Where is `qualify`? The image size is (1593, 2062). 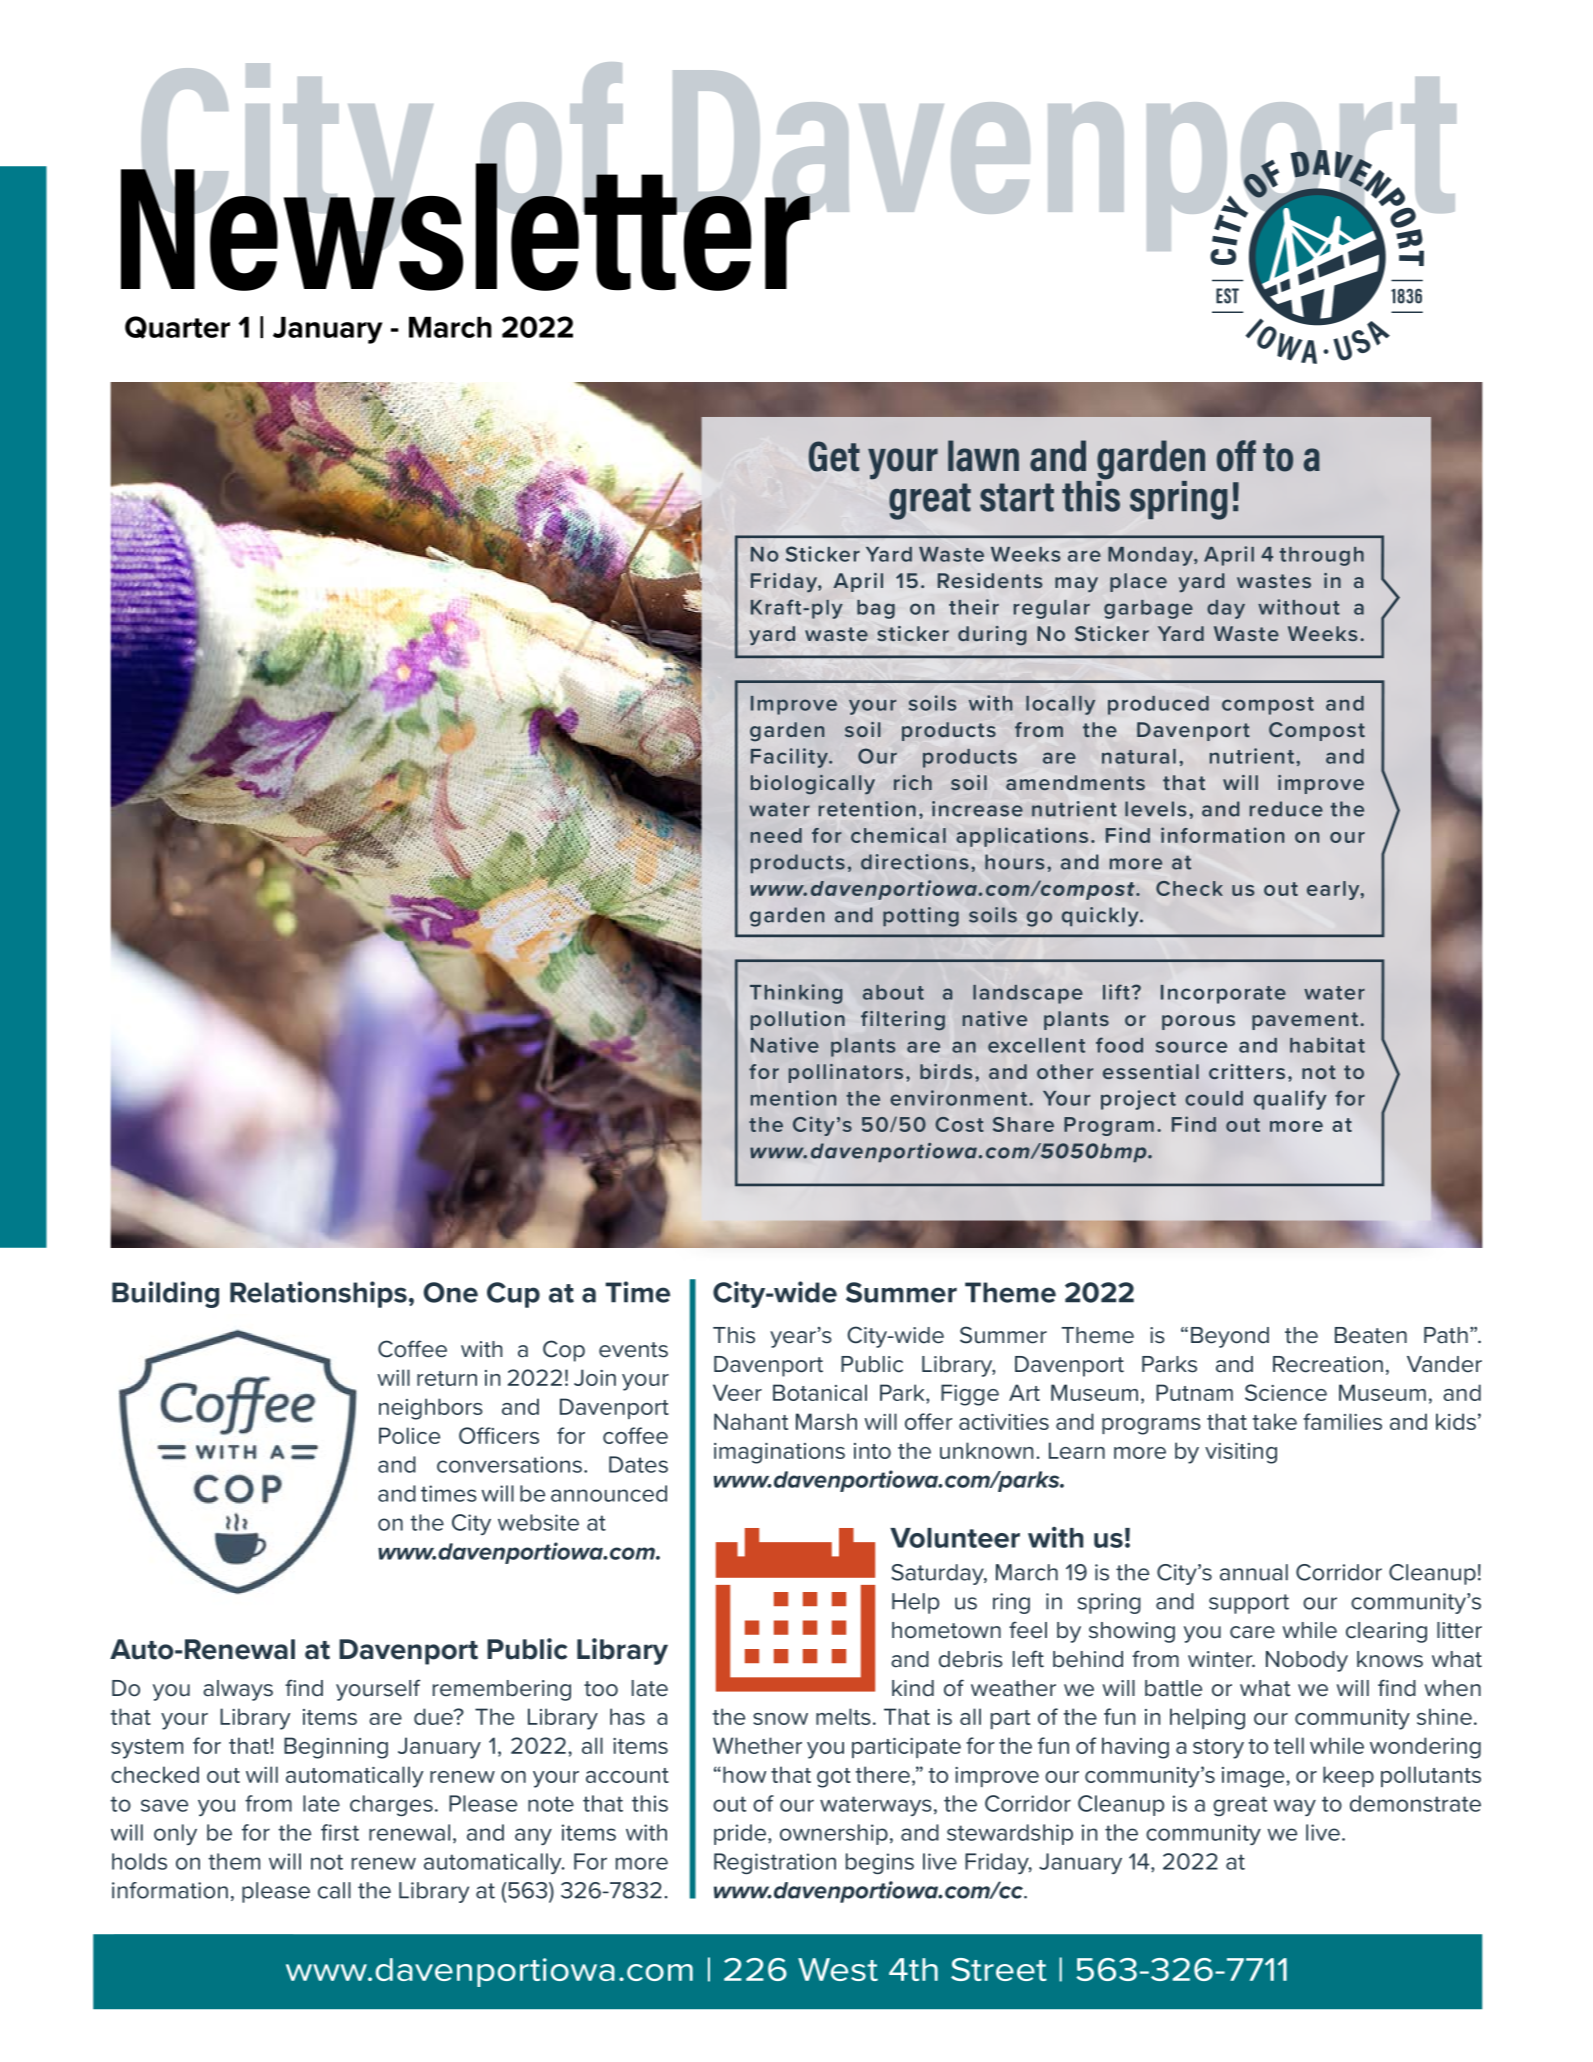
qualify is located at coordinates (1290, 1100).
